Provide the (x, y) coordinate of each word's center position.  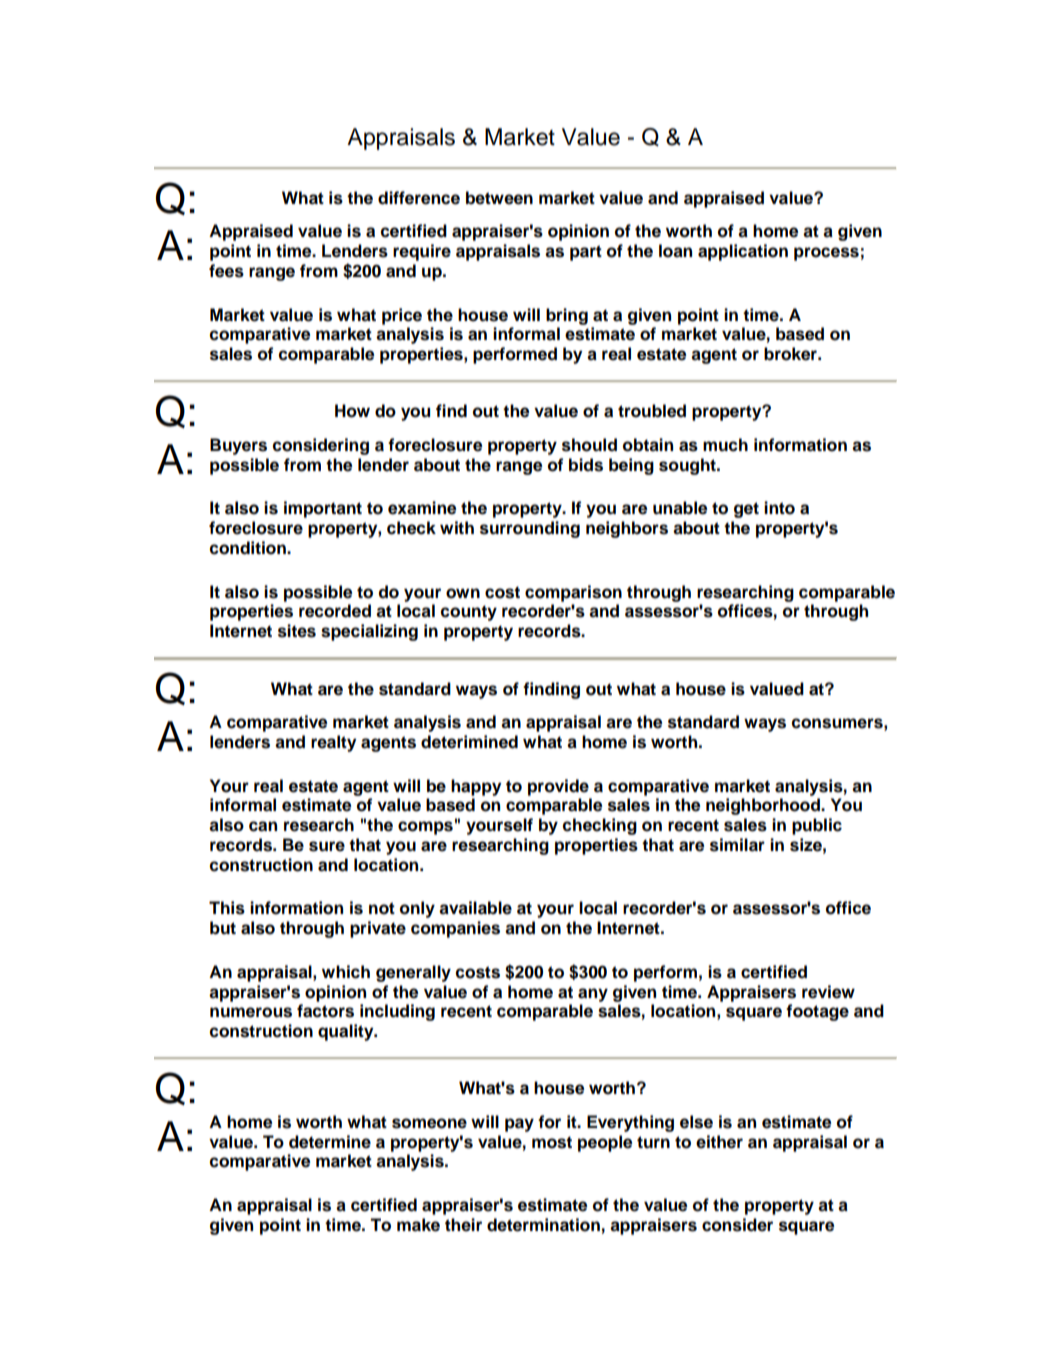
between (499, 198)
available (475, 908)
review (828, 992)
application (743, 252)
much (725, 445)
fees (226, 271)
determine (330, 1142)
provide (558, 787)
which (346, 972)
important (323, 509)
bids (586, 465)
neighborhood (764, 806)
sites (297, 631)
